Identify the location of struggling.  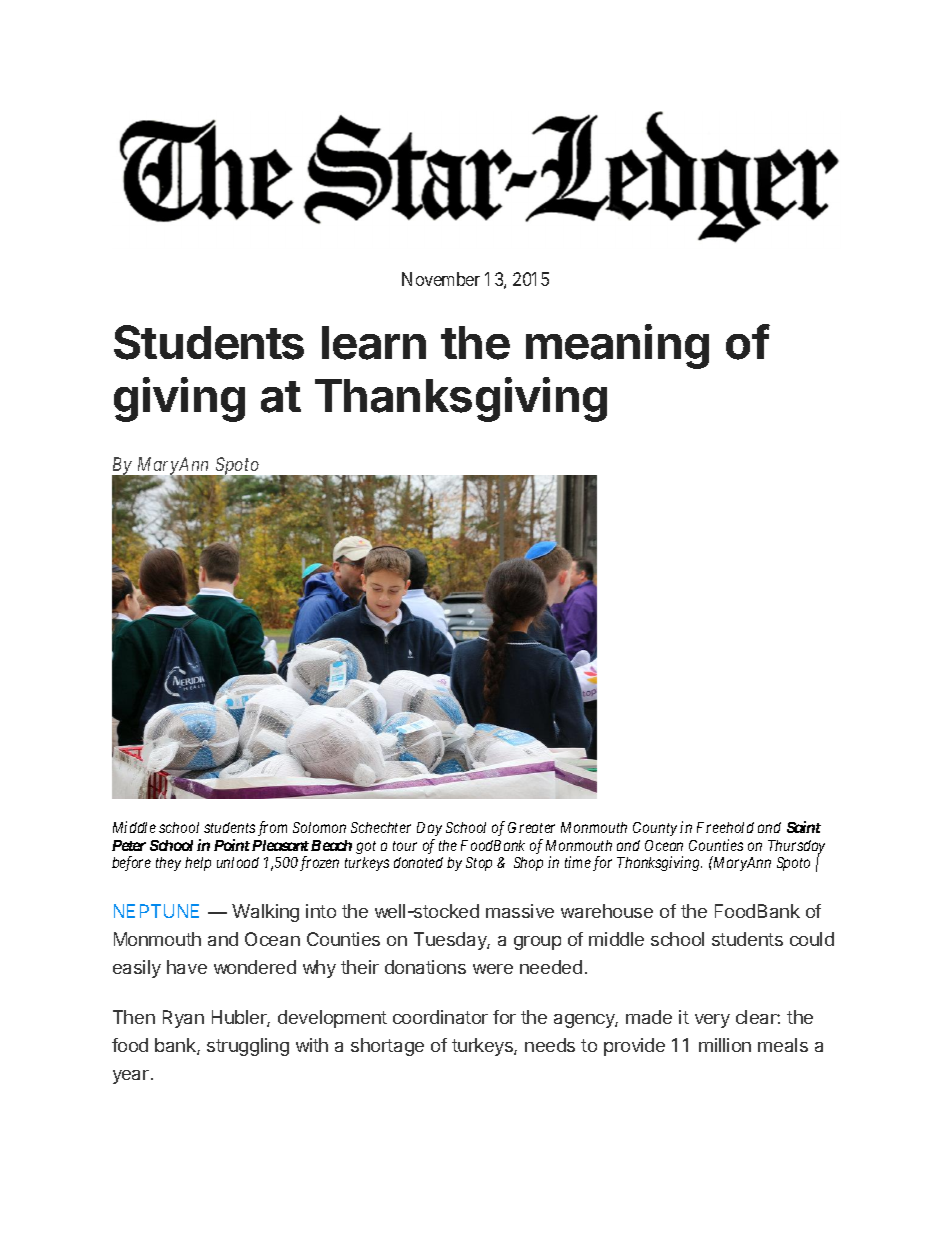
(248, 1047).
